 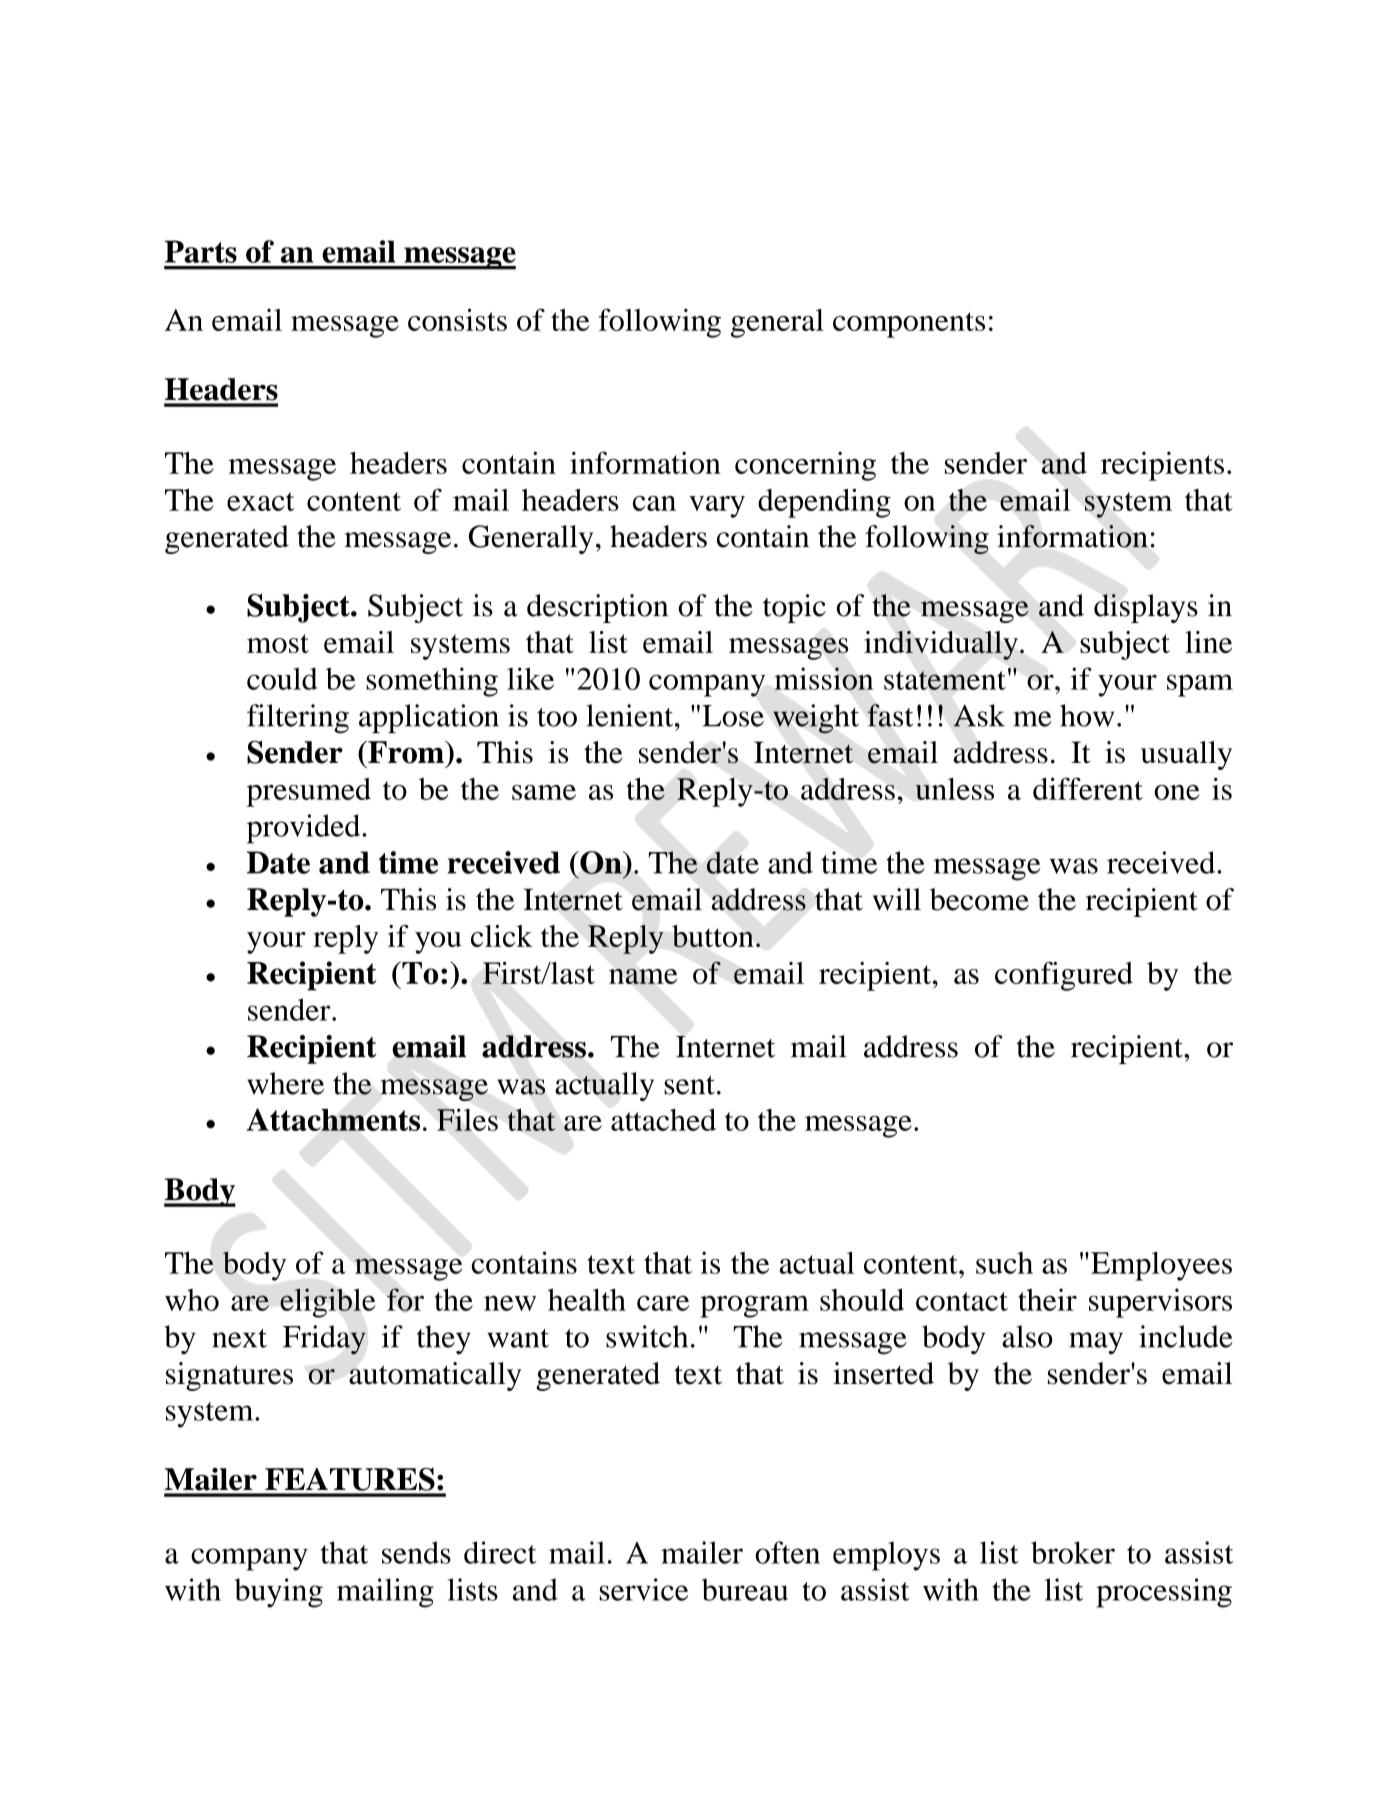 What do you see at coordinates (279, 1593) in the image?
I see `buying` at bounding box center [279, 1593].
